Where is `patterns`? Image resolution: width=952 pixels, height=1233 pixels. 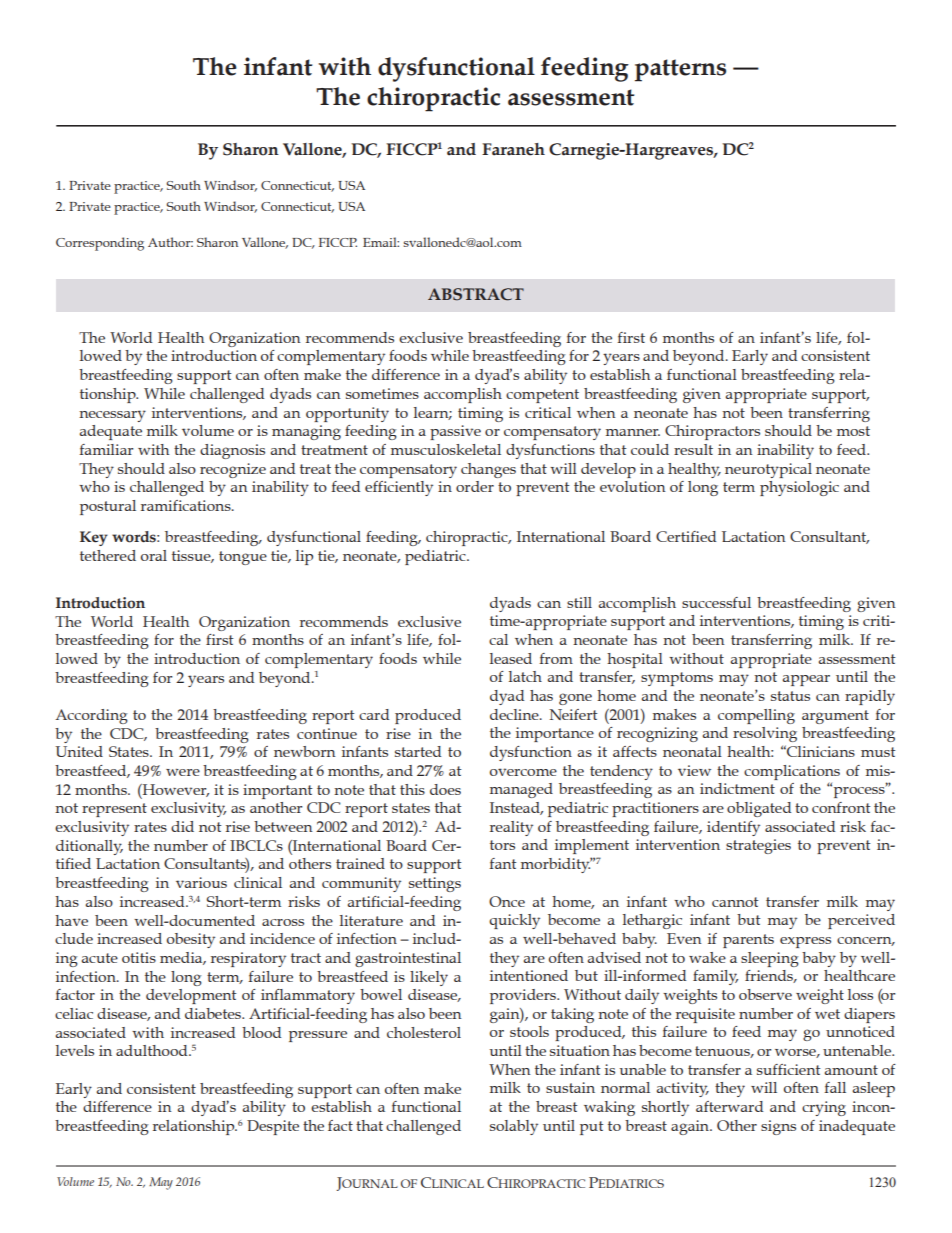 patterns is located at coordinates (680, 70).
